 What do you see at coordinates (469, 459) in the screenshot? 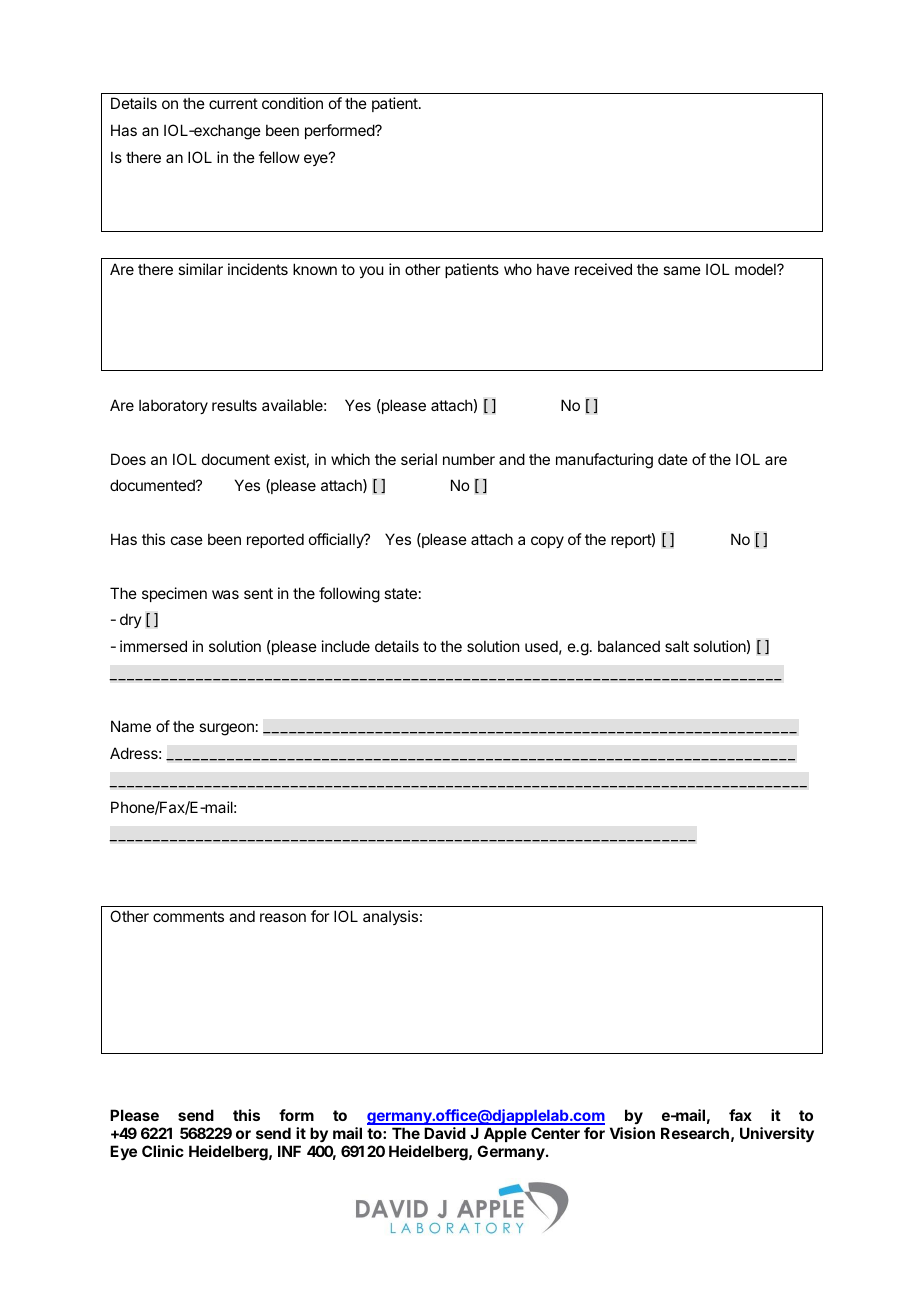
I see `number` at bounding box center [469, 459].
